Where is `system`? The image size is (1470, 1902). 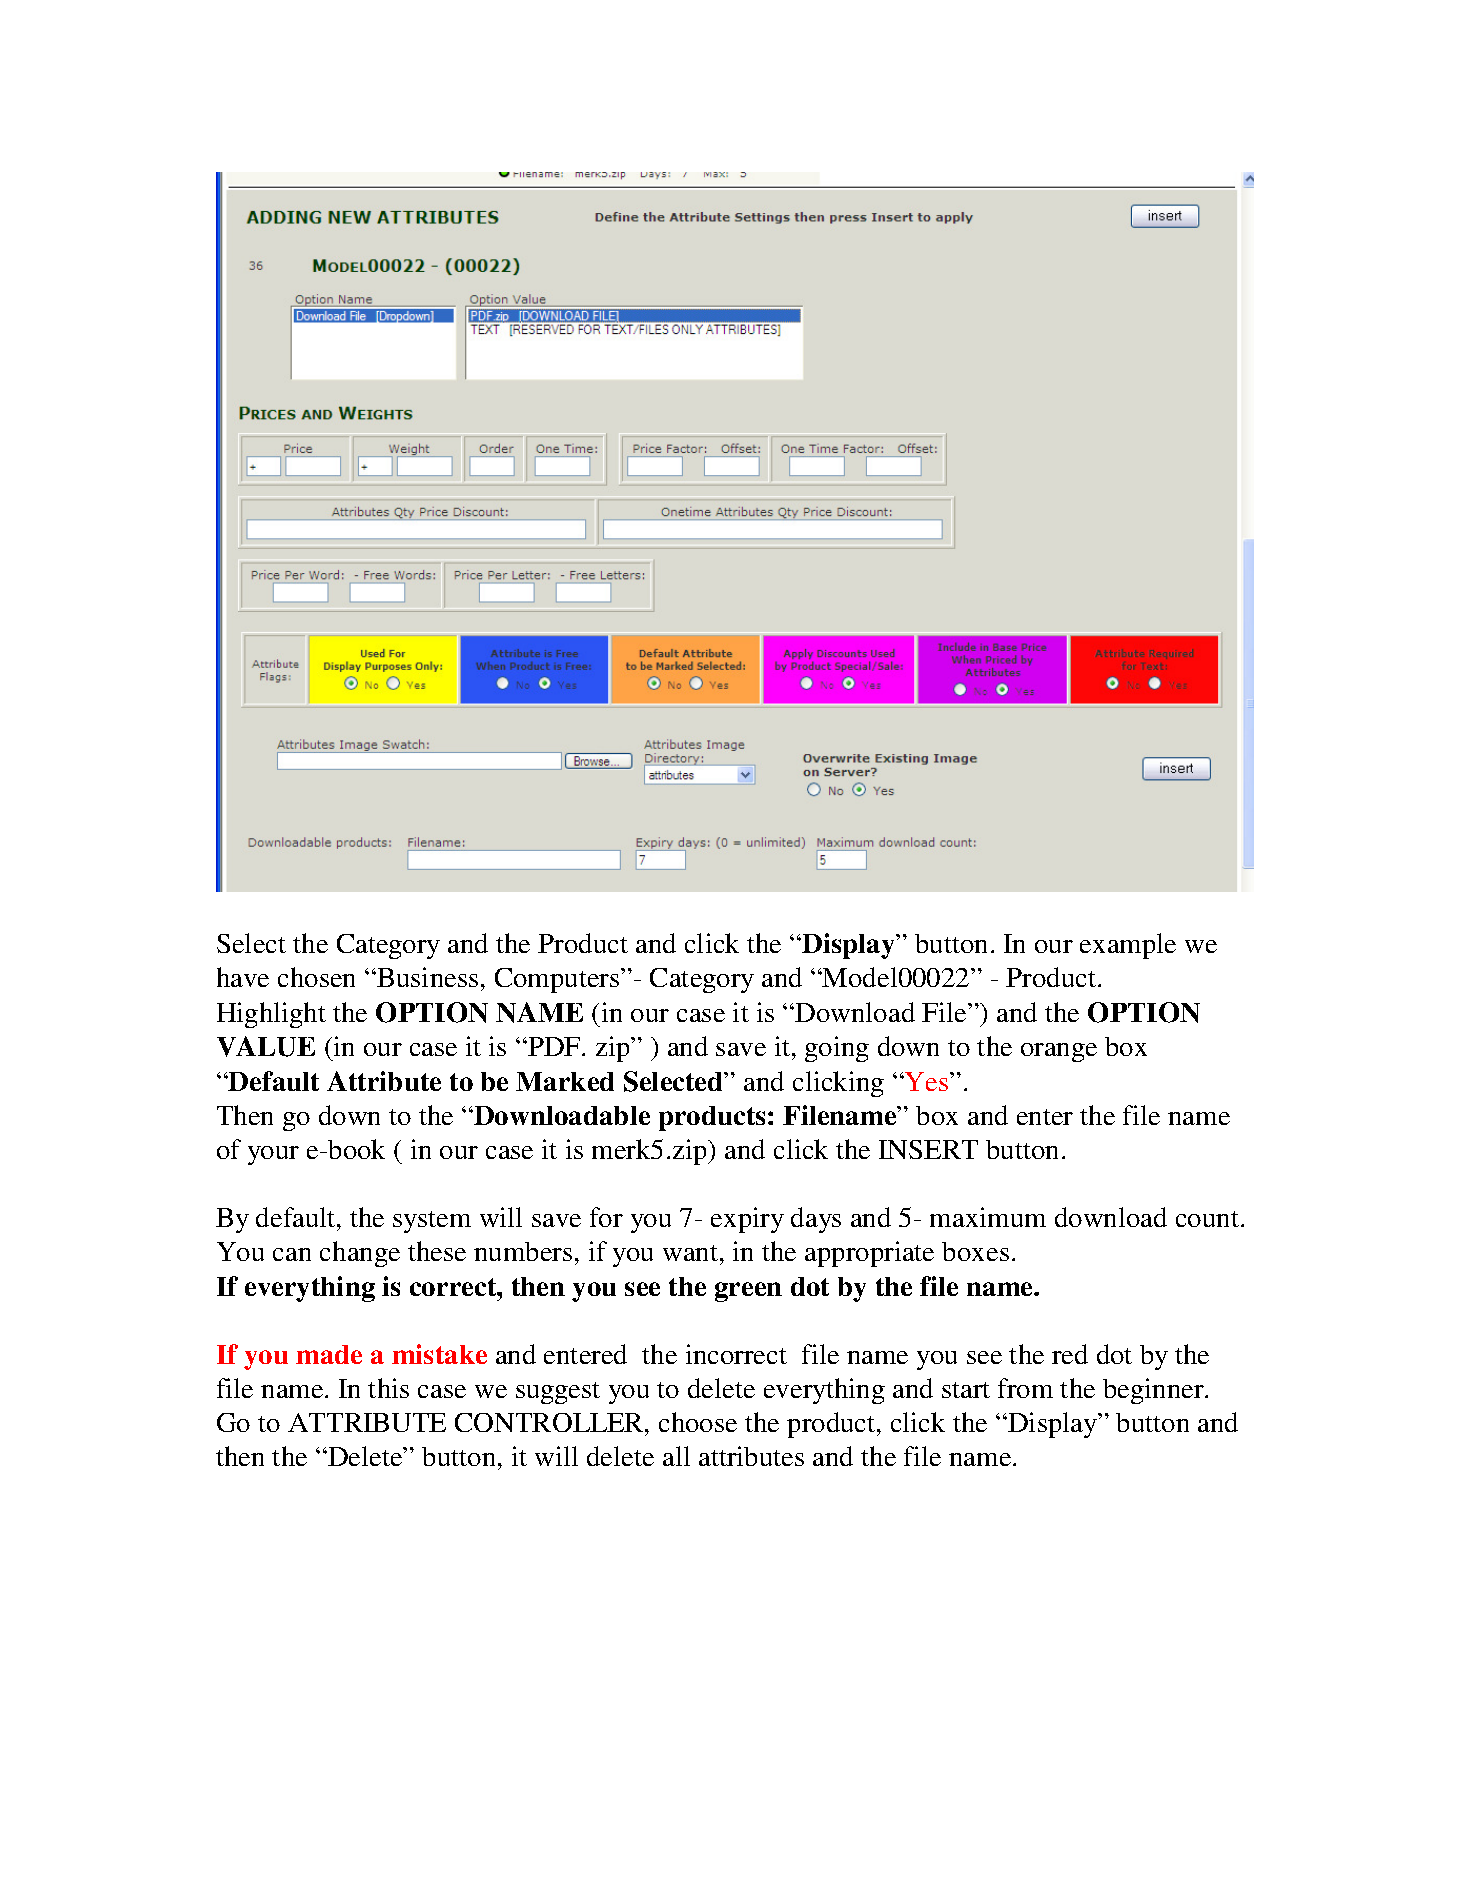
system is located at coordinates (432, 1222).
